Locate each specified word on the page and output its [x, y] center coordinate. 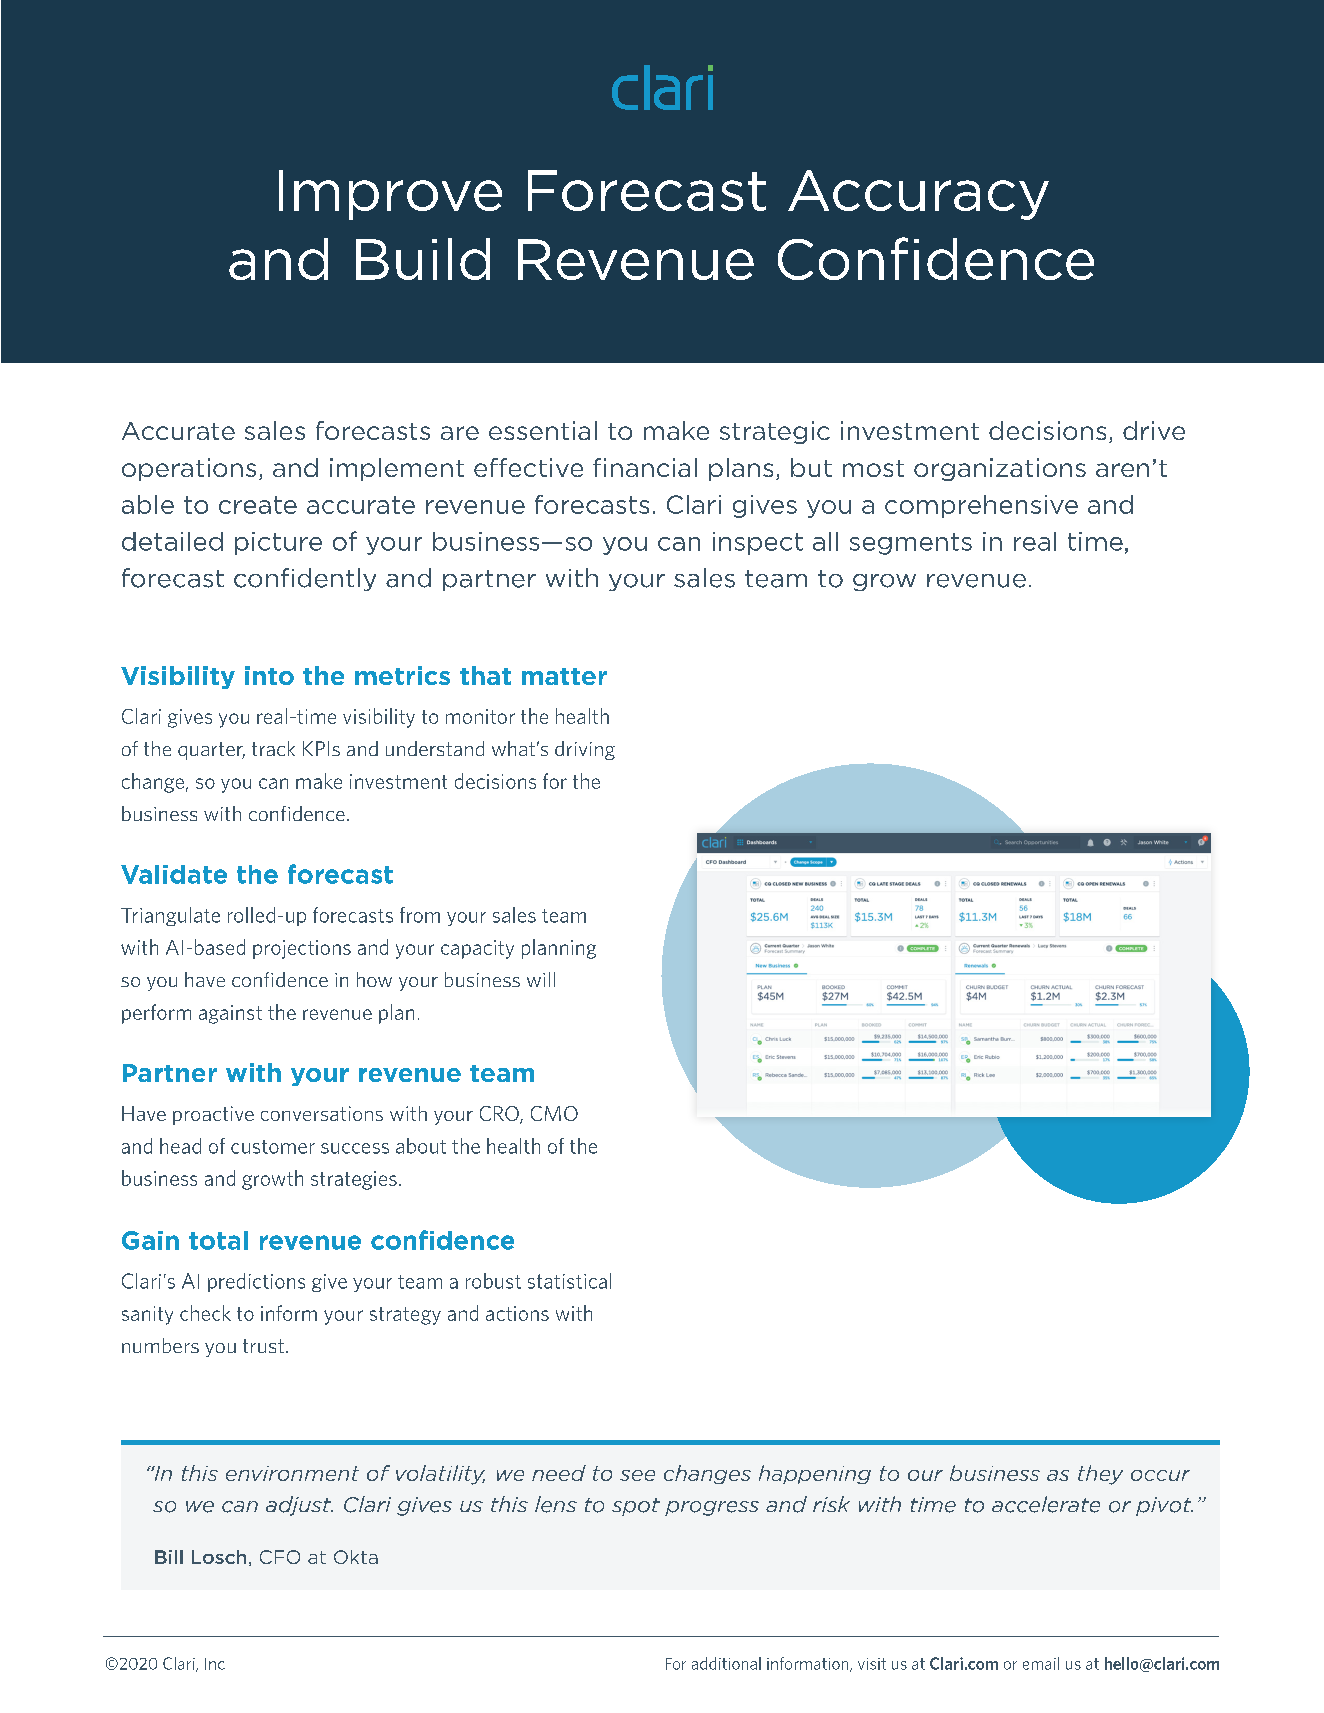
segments [911, 544]
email [1041, 1663]
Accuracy [918, 195]
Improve [390, 195]
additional [726, 1663]
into [269, 675]
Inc [215, 1664]
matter [564, 676]
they [1100, 1475]
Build [423, 259]
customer [273, 1147]
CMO [554, 1113]
